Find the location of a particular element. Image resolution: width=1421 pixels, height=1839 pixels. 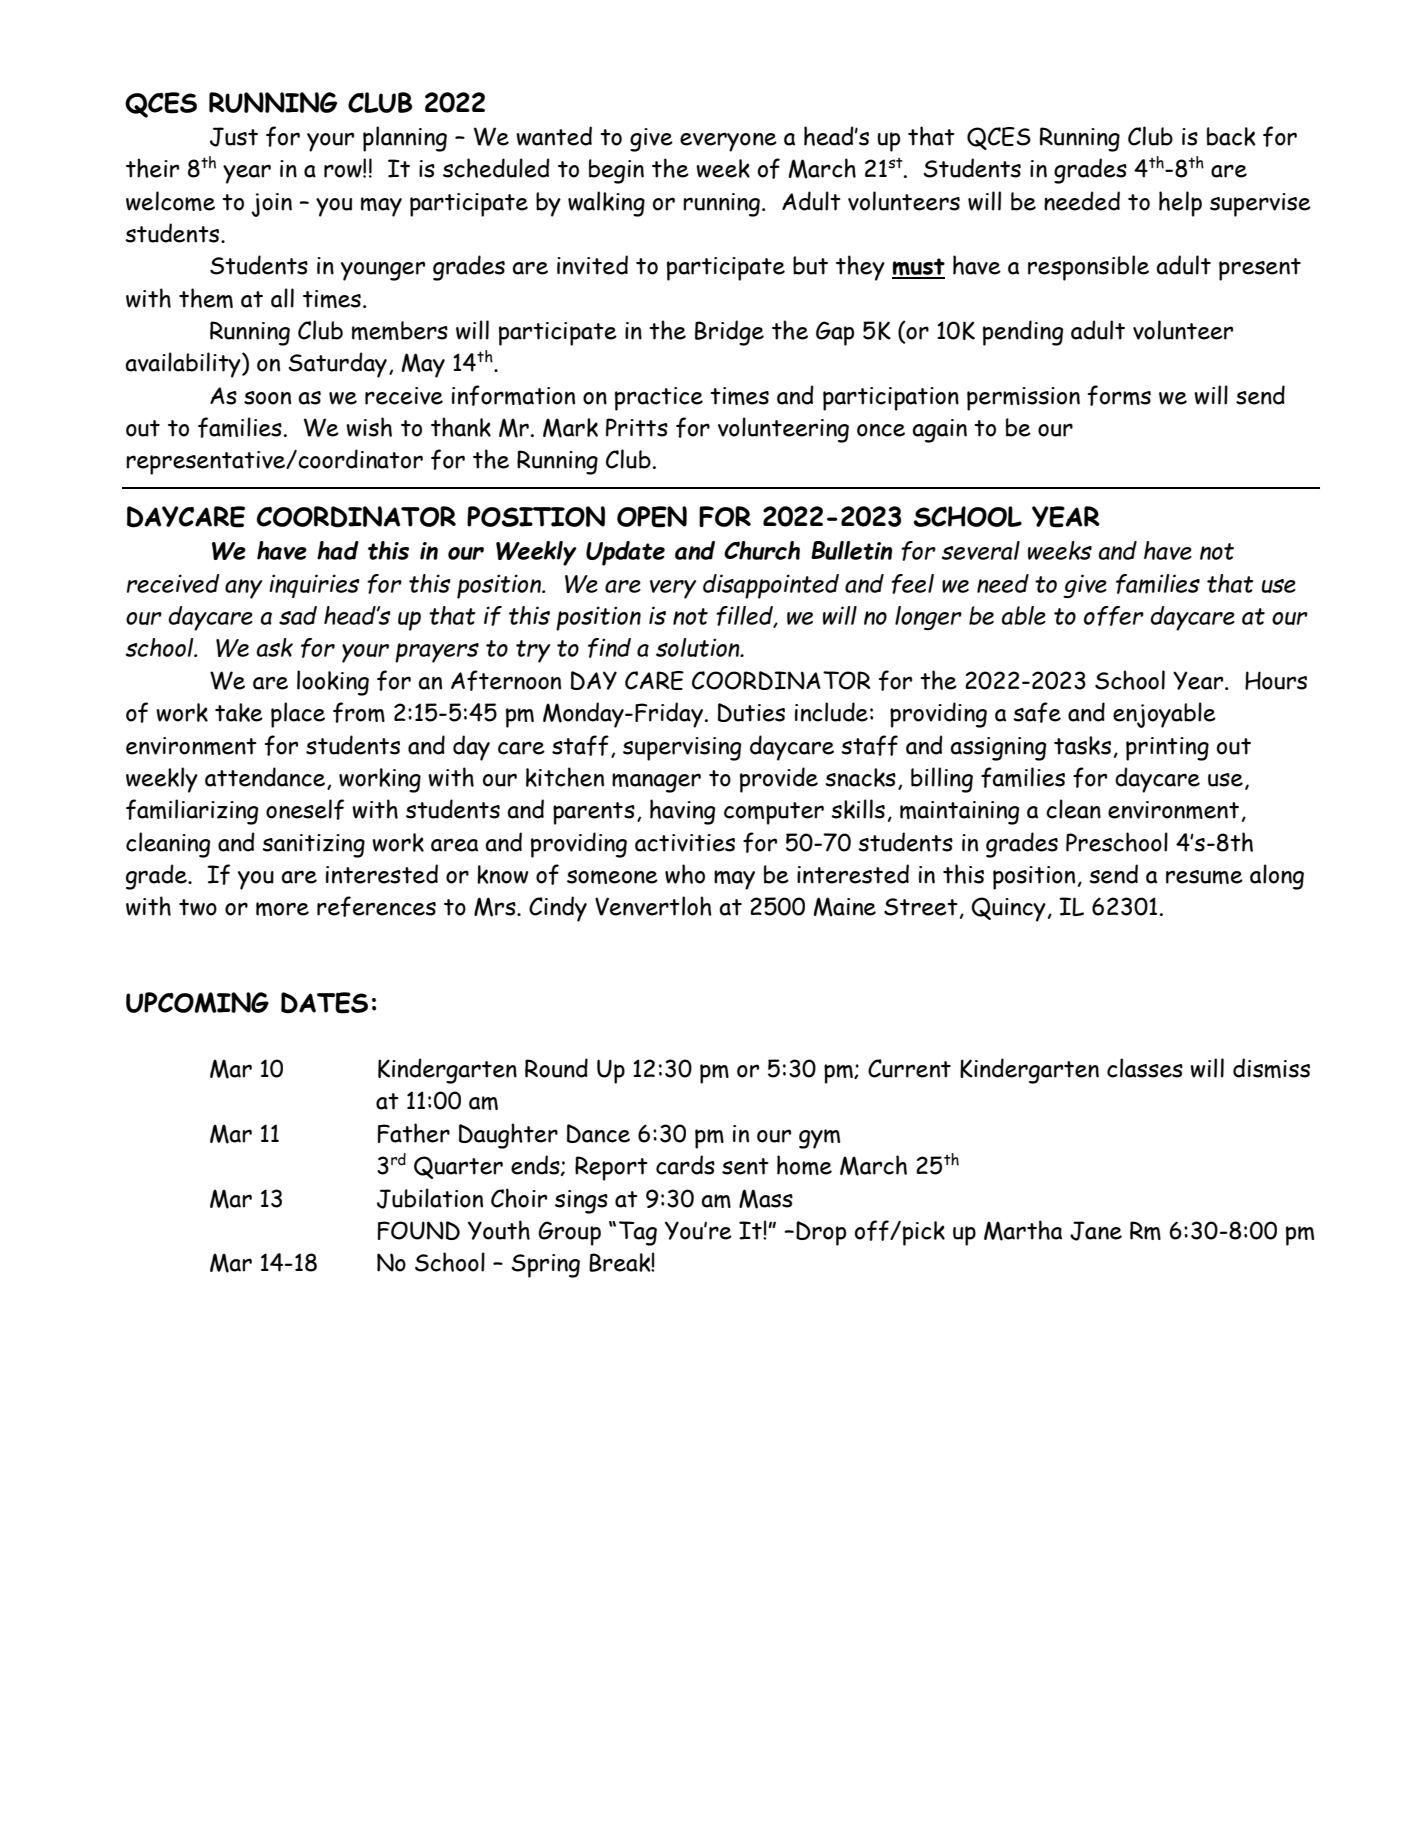

Tag is located at coordinates (638, 1233).
